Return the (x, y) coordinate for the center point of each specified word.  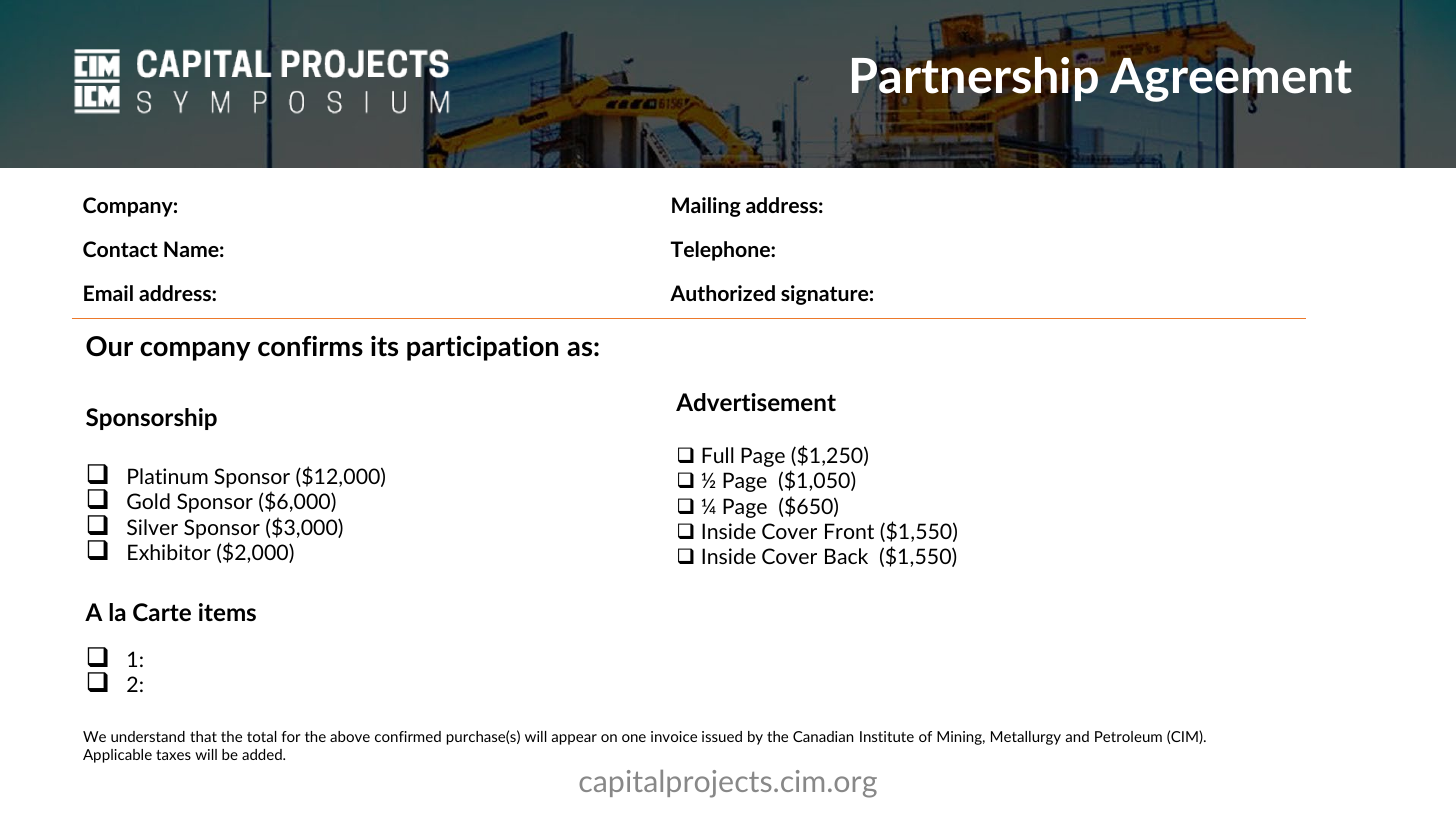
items (227, 612)
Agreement (1231, 80)
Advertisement (756, 402)
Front (849, 531)
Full (718, 455)
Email (108, 293)
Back (846, 556)
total (262, 736)
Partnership (974, 79)
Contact (120, 249)
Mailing (706, 207)
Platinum (168, 476)
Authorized (722, 293)
